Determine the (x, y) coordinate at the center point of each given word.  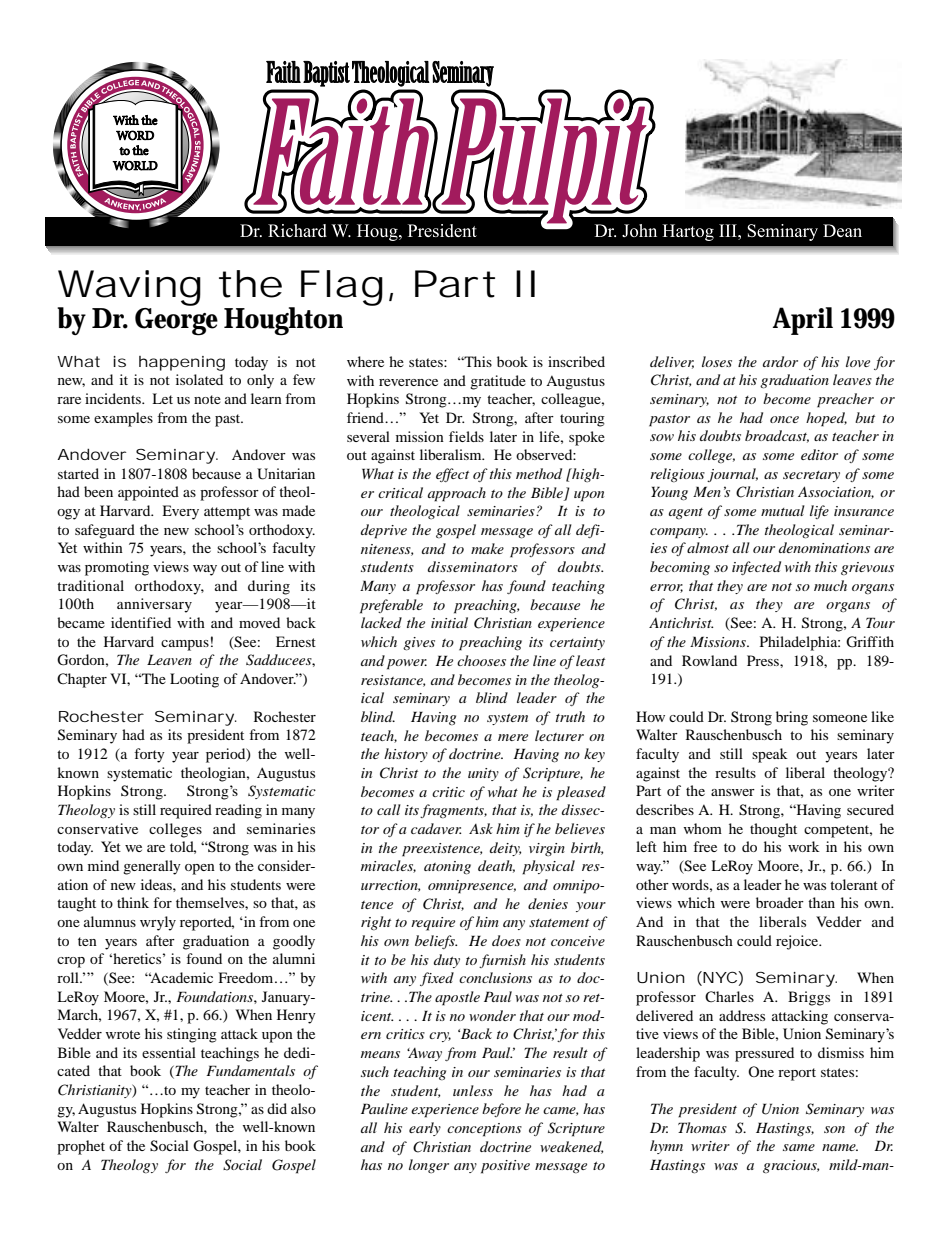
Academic (181, 977)
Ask (481, 828)
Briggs (809, 998)
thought (773, 830)
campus (185, 645)
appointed (148, 493)
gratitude (498, 382)
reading (238, 811)
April (803, 321)
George (176, 320)
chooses (481, 660)
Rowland (709, 660)
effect (452, 475)
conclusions (495, 977)
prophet (81, 1147)
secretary (811, 476)
